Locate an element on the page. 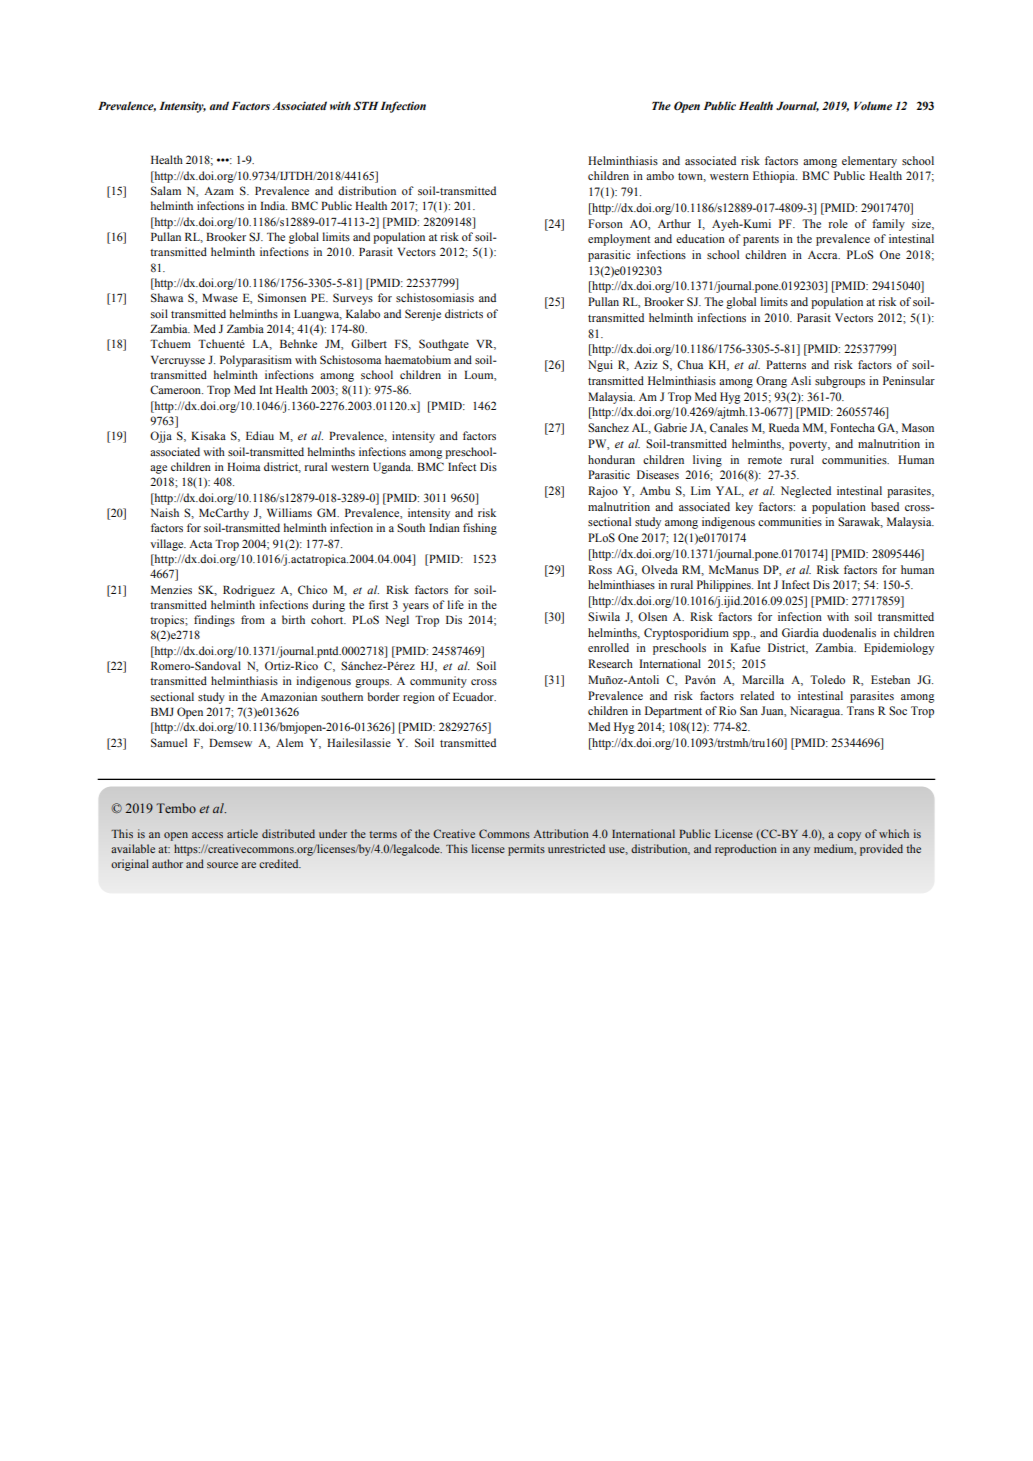 The width and height of the page is (1033, 1461). Patterns is located at coordinates (786, 364).
